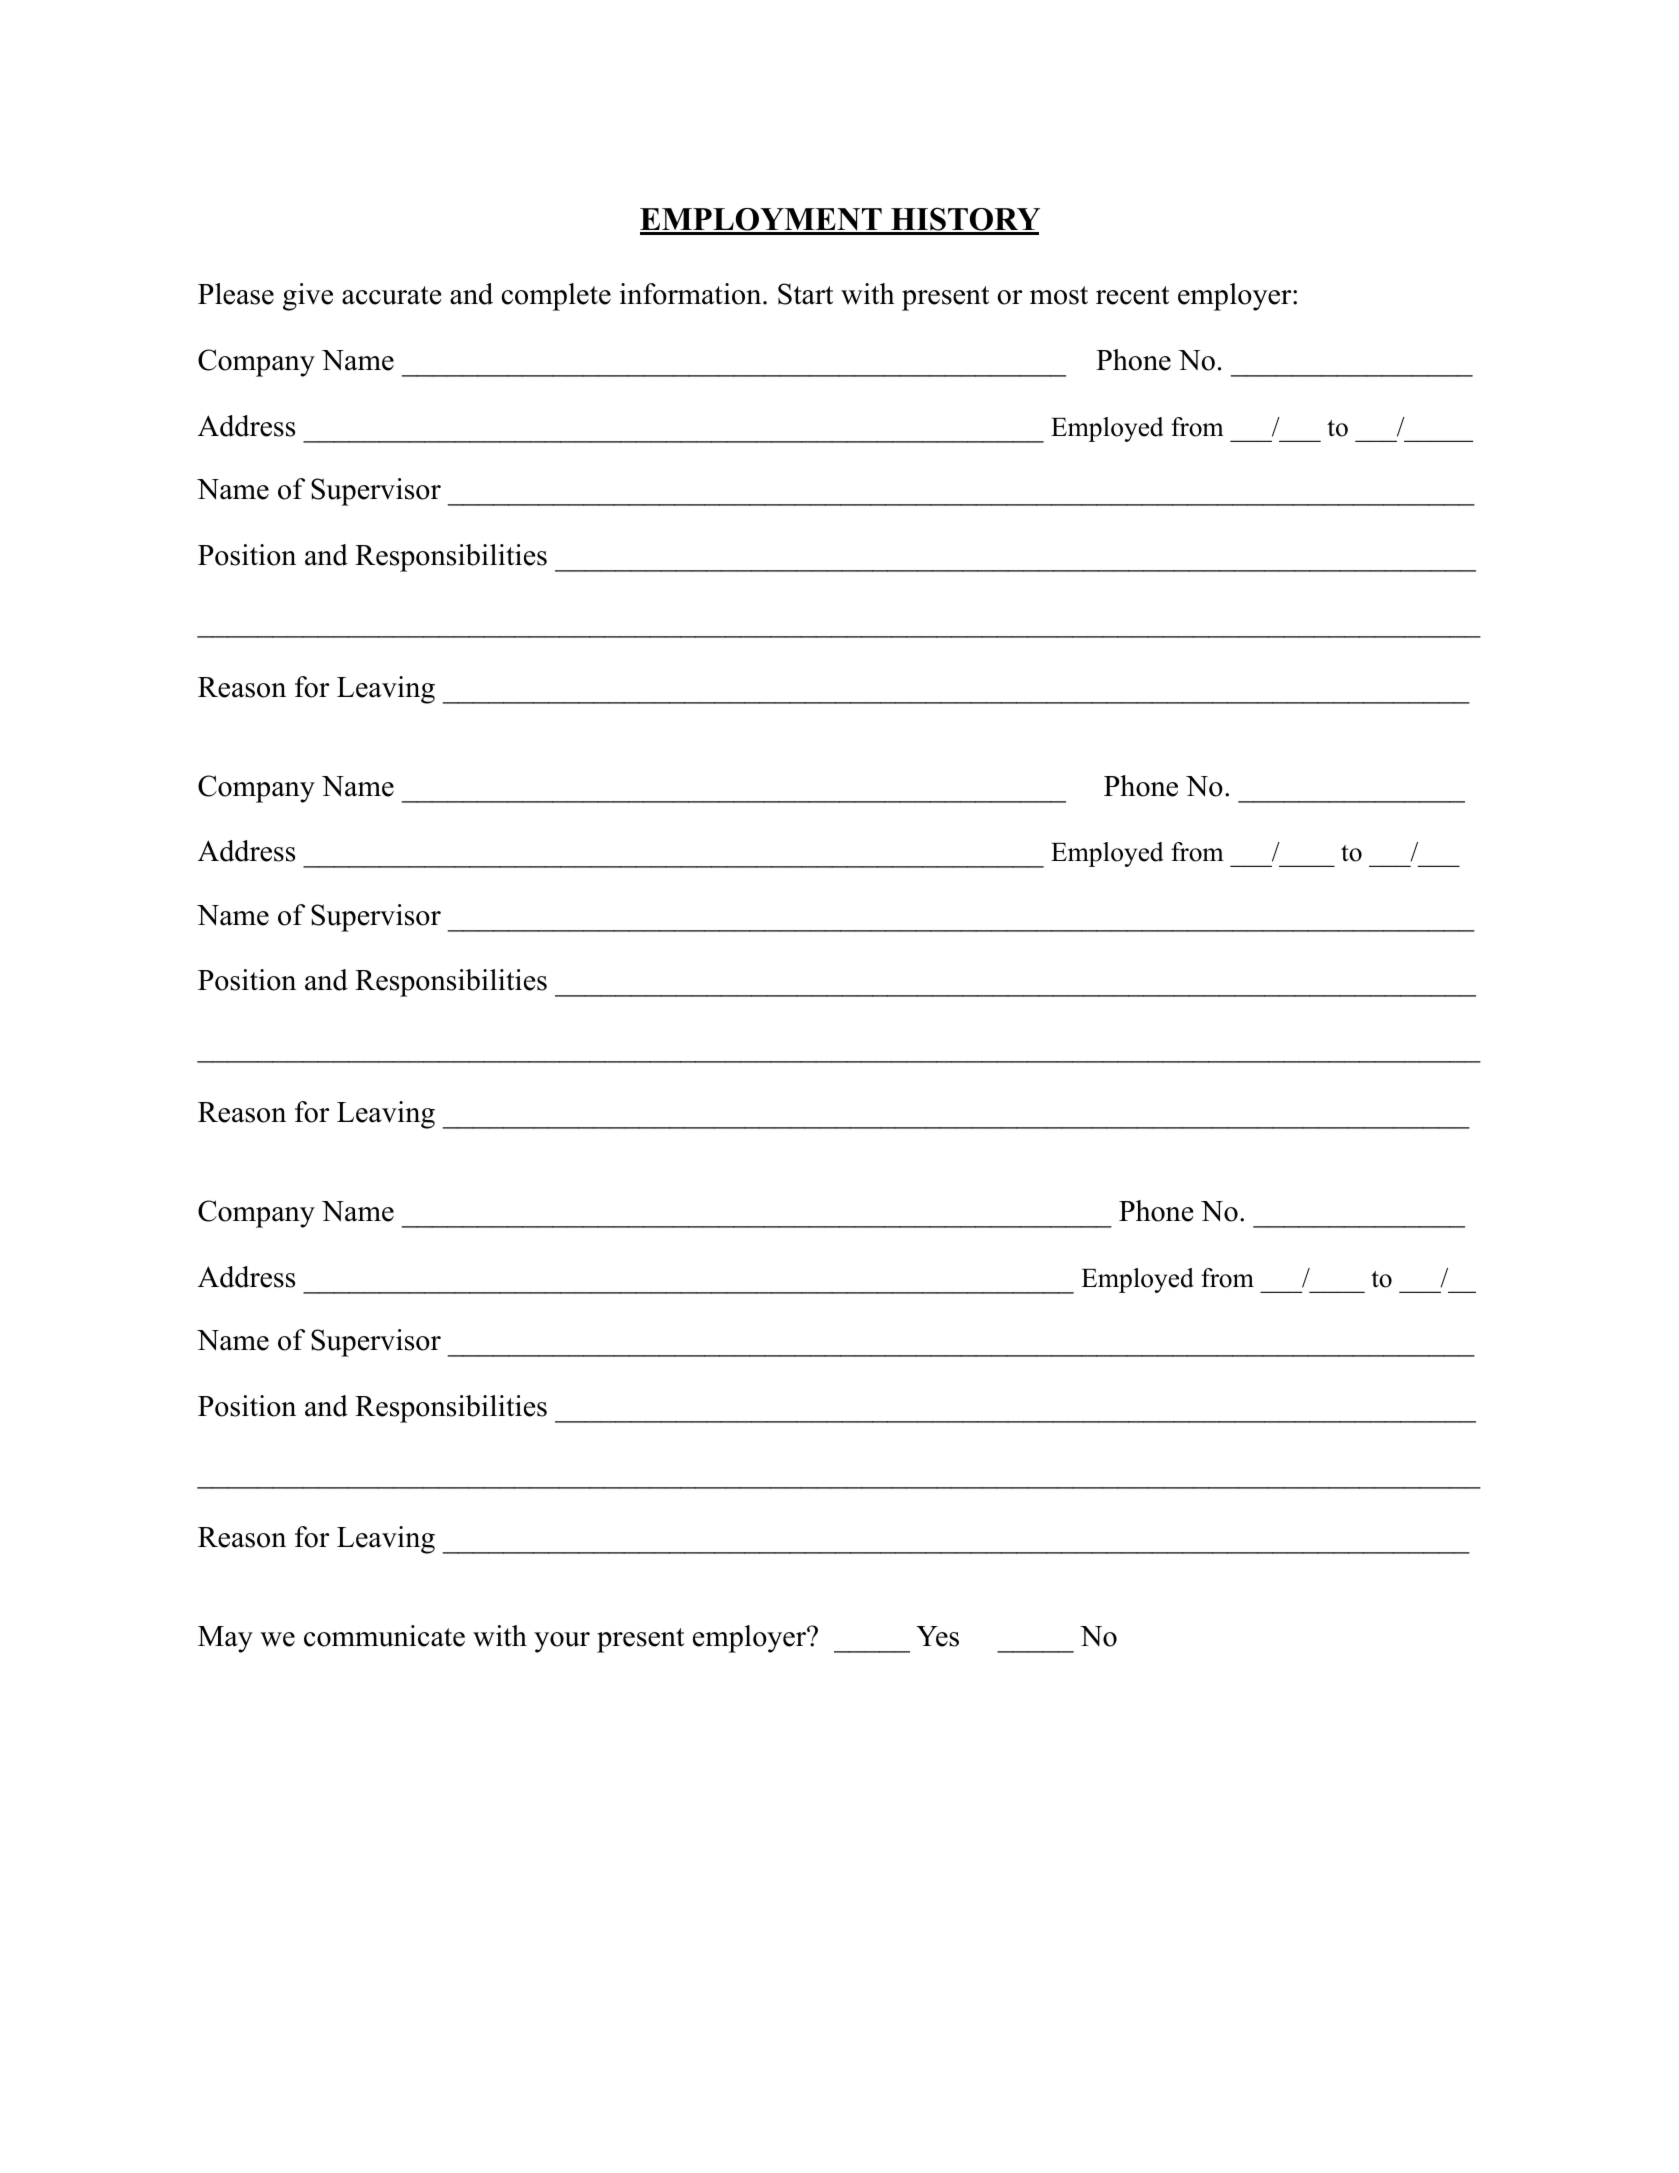  Describe the element at coordinates (1132, 295) in the screenshot. I see `recent` at that location.
